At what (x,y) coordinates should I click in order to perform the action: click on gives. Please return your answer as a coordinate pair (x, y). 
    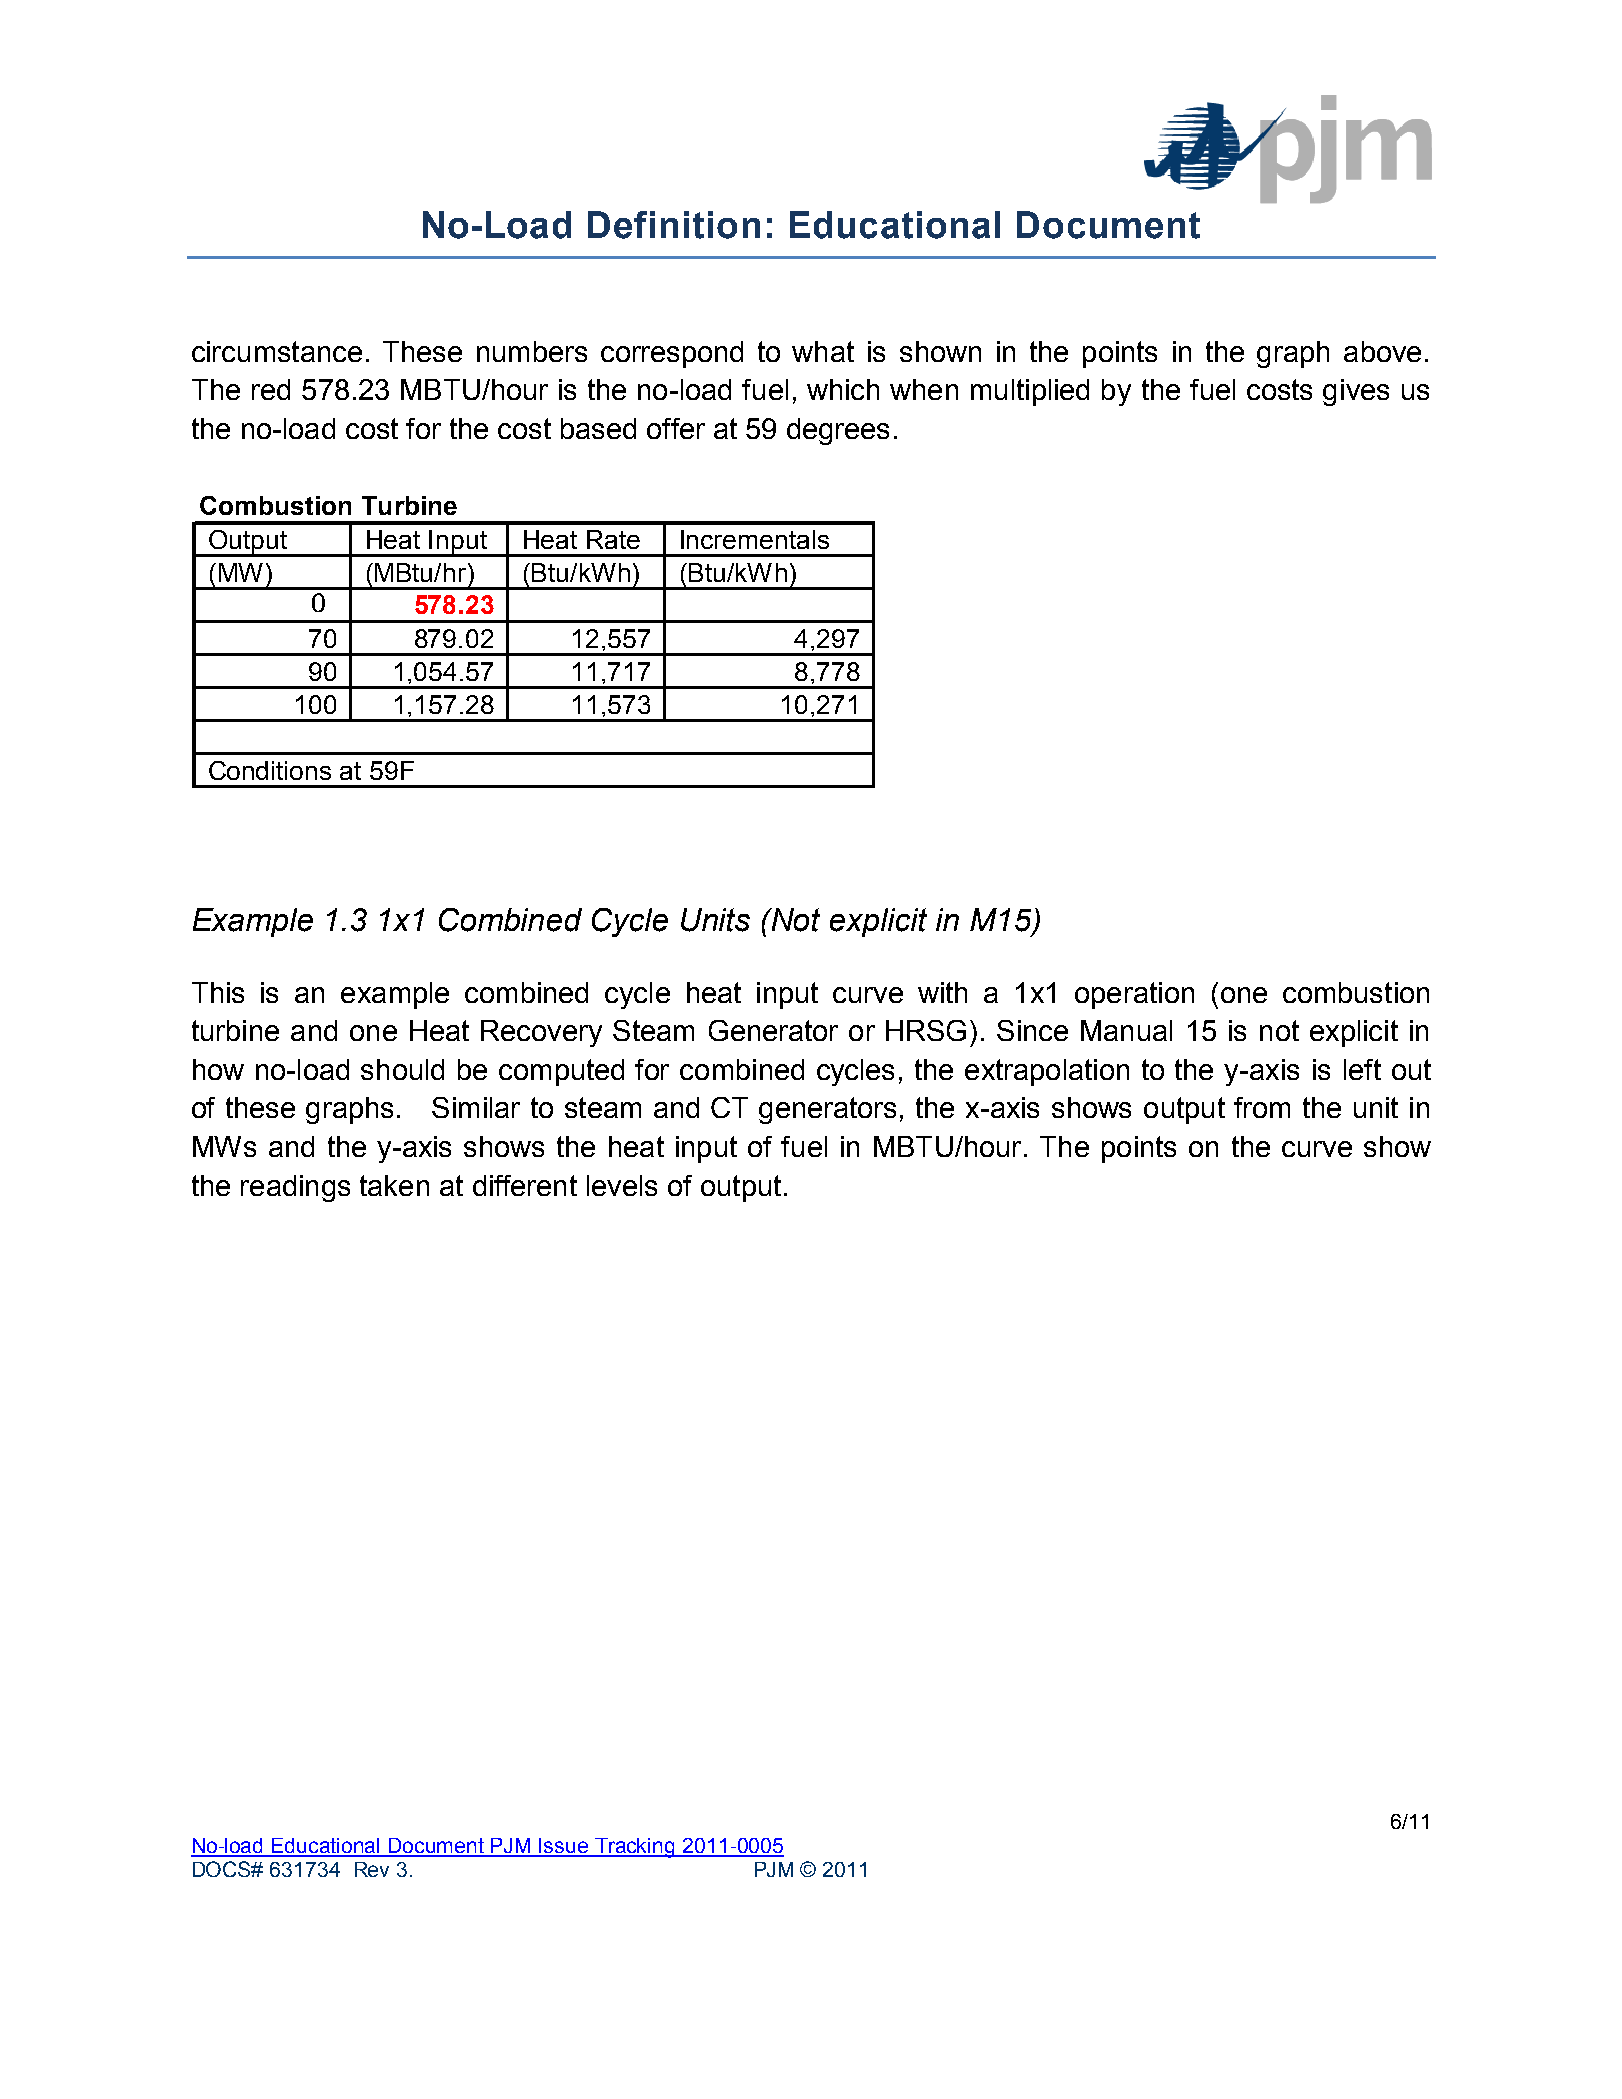
    Looking at the image, I should click on (1356, 392).
